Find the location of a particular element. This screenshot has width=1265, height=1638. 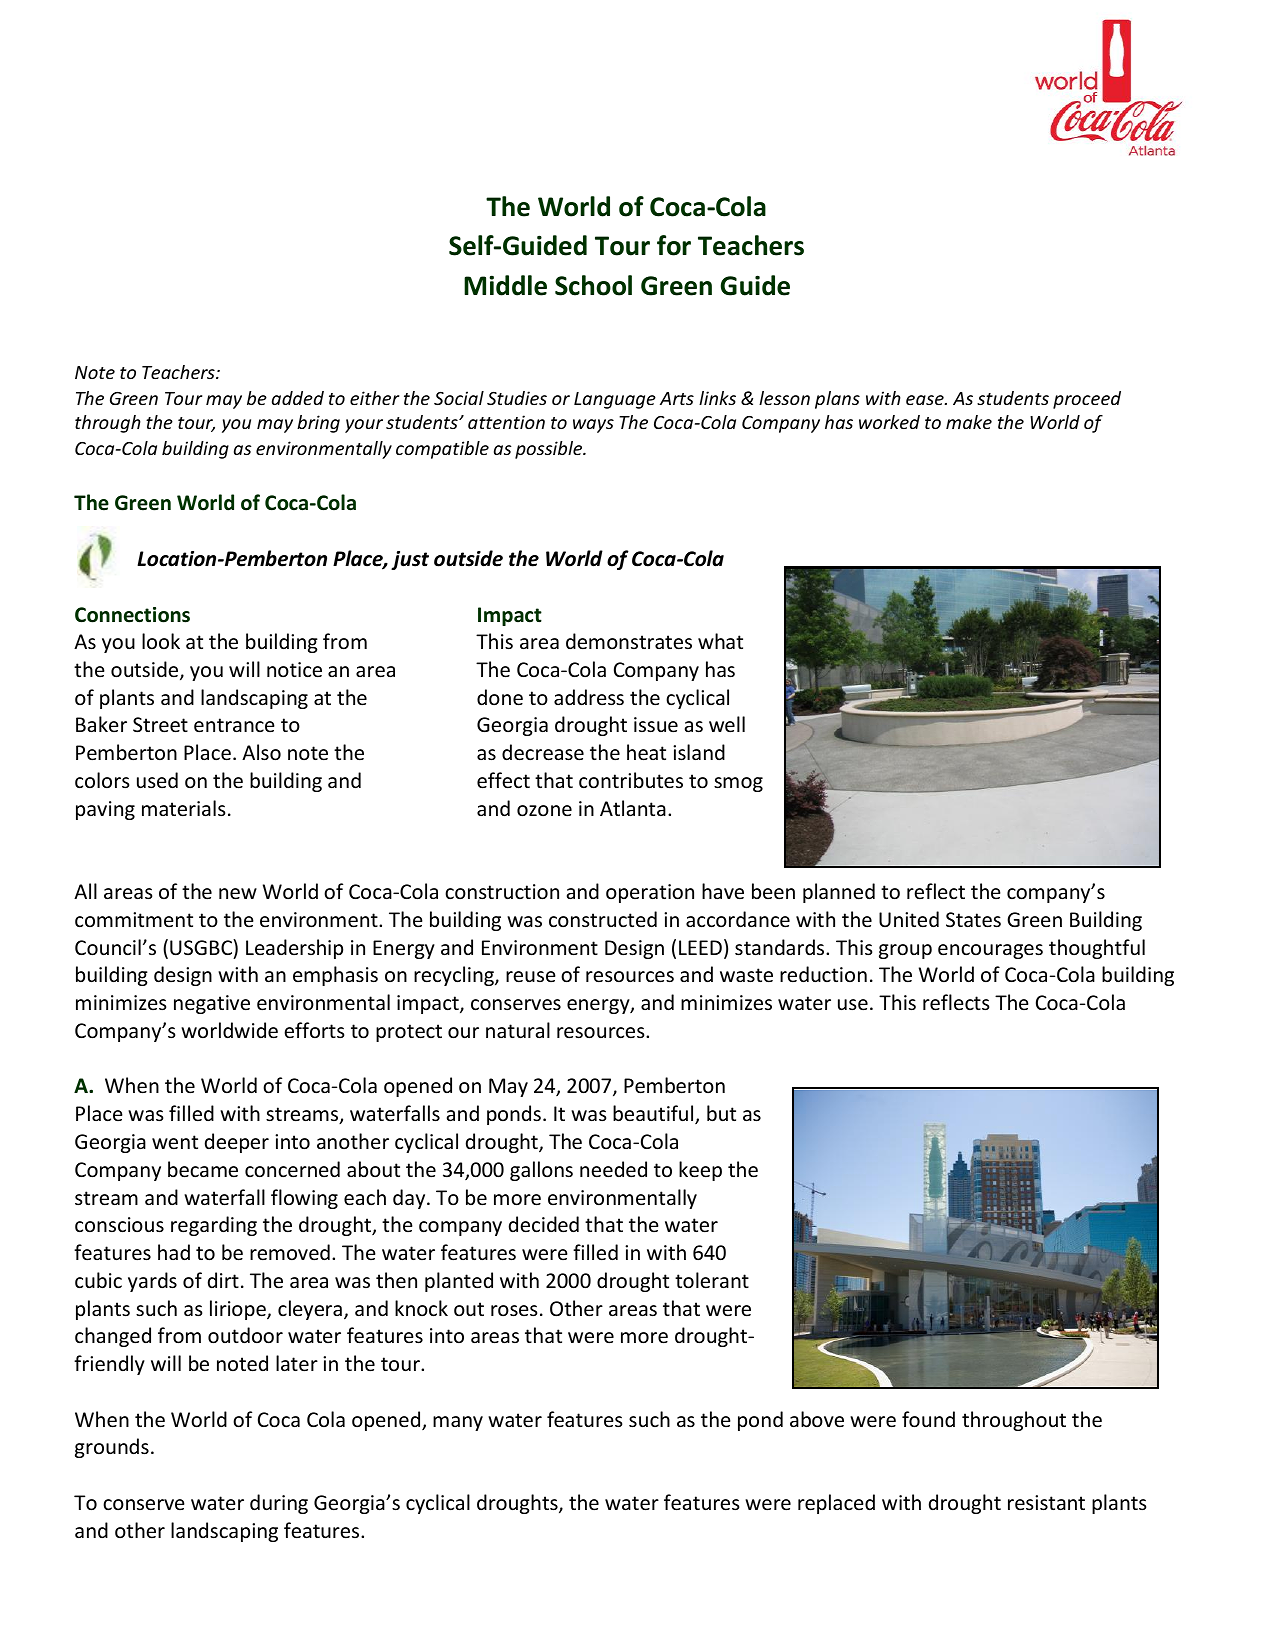

many is located at coordinates (458, 1423).
